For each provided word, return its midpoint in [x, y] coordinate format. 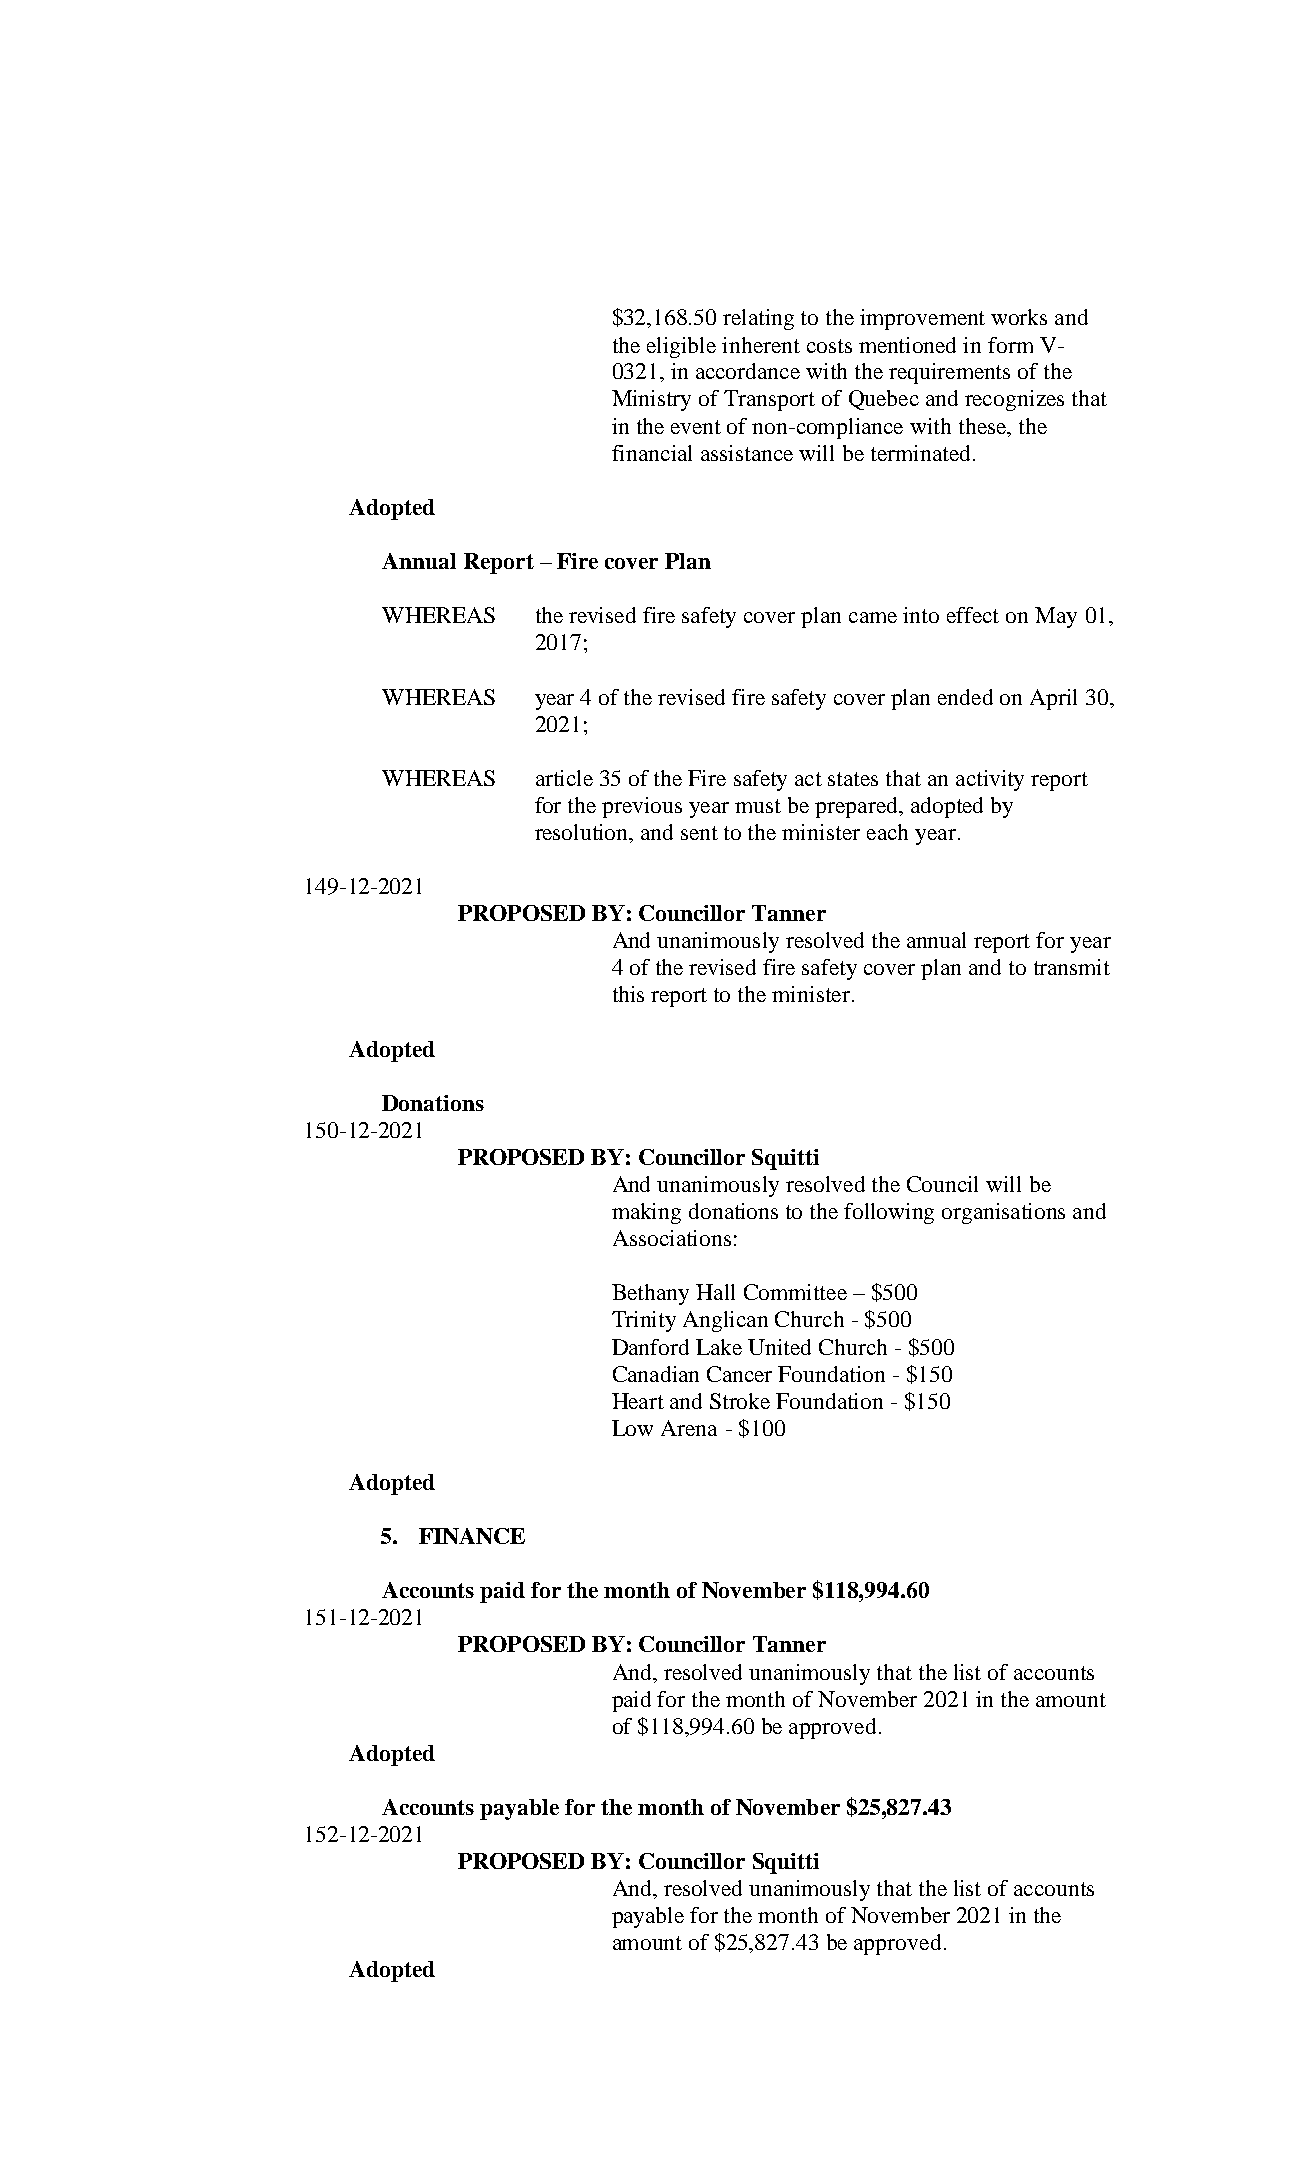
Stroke [740, 1401]
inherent [761, 345]
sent [699, 833]
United [779, 1347]
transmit [1072, 967]
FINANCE [472, 1536]
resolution [583, 833]
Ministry [651, 400]
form [1010, 345]
